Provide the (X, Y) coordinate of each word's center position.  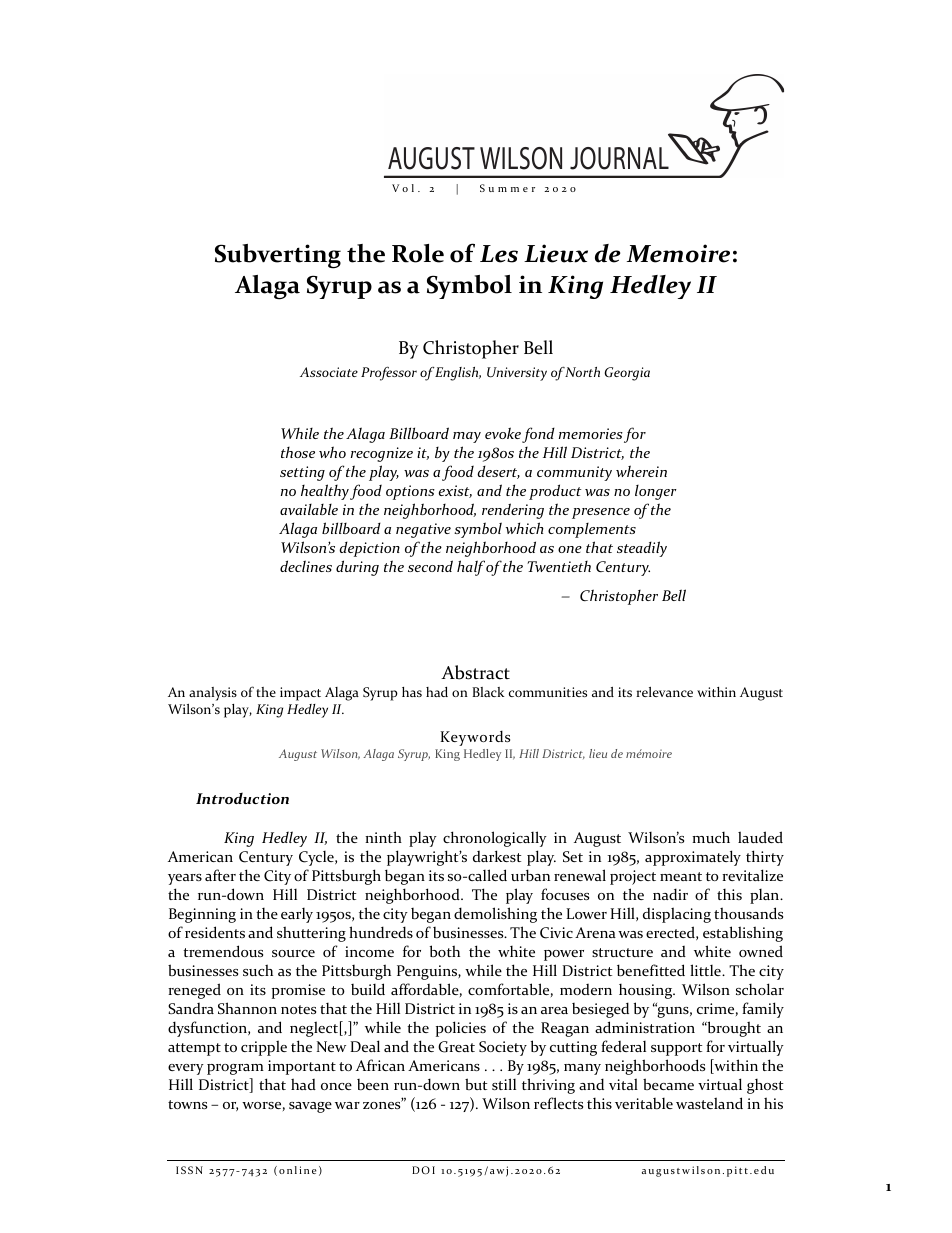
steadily (642, 549)
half (471, 568)
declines (306, 566)
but (476, 1084)
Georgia (627, 374)
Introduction (242, 798)
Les (499, 254)
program (235, 1069)
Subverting (278, 256)
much (711, 837)
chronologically (495, 839)
